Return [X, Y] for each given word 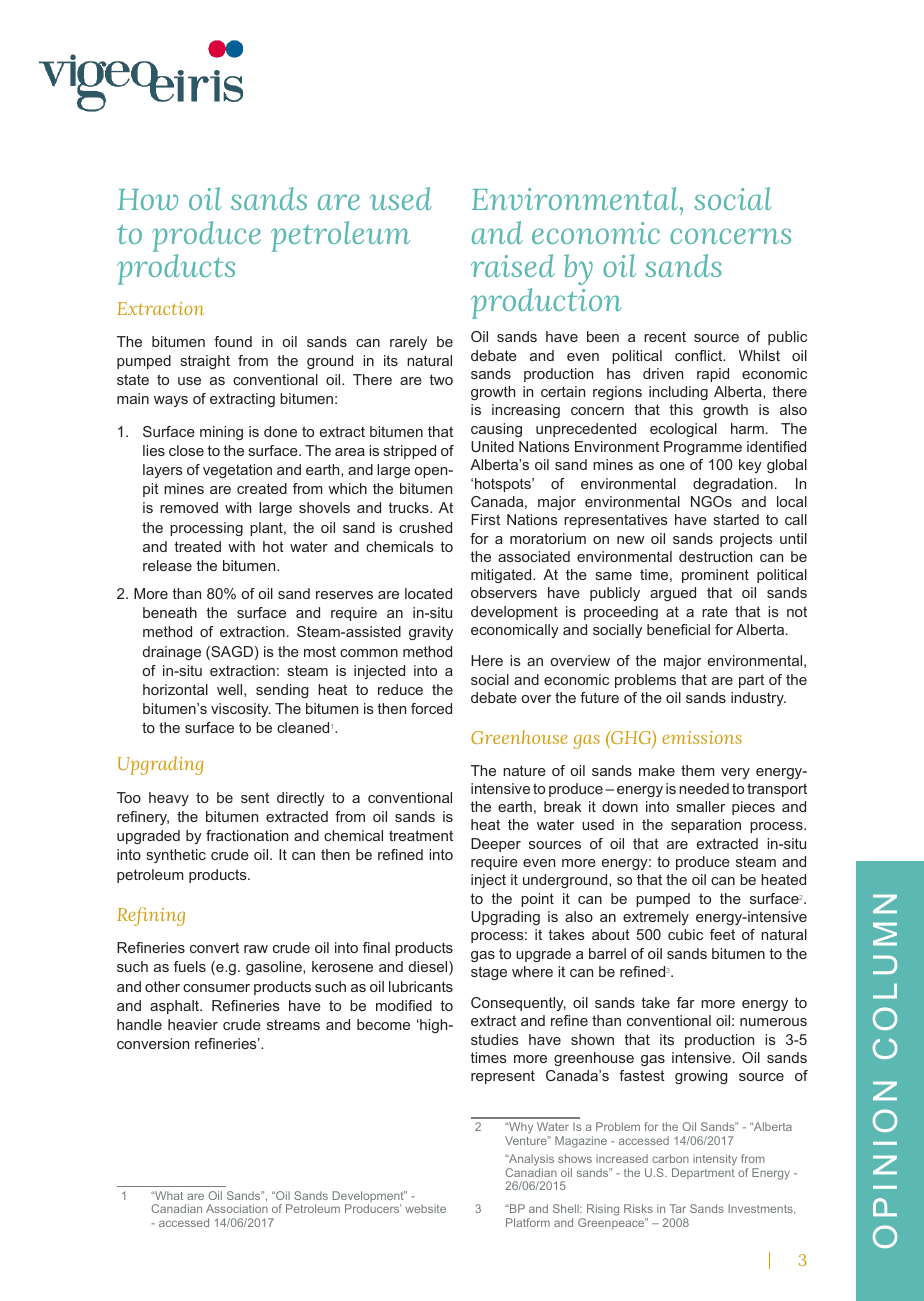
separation [706, 826]
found [233, 341]
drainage [172, 653]
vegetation [237, 471]
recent [665, 337]
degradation [733, 485]
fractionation [247, 835]
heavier [193, 1024]
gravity [431, 633]
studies [495, 1039]
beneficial [678, 629]
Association [237, 1208]
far [686, 1002]
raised [513, 265]
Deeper [496, 845]
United [492, 446]
